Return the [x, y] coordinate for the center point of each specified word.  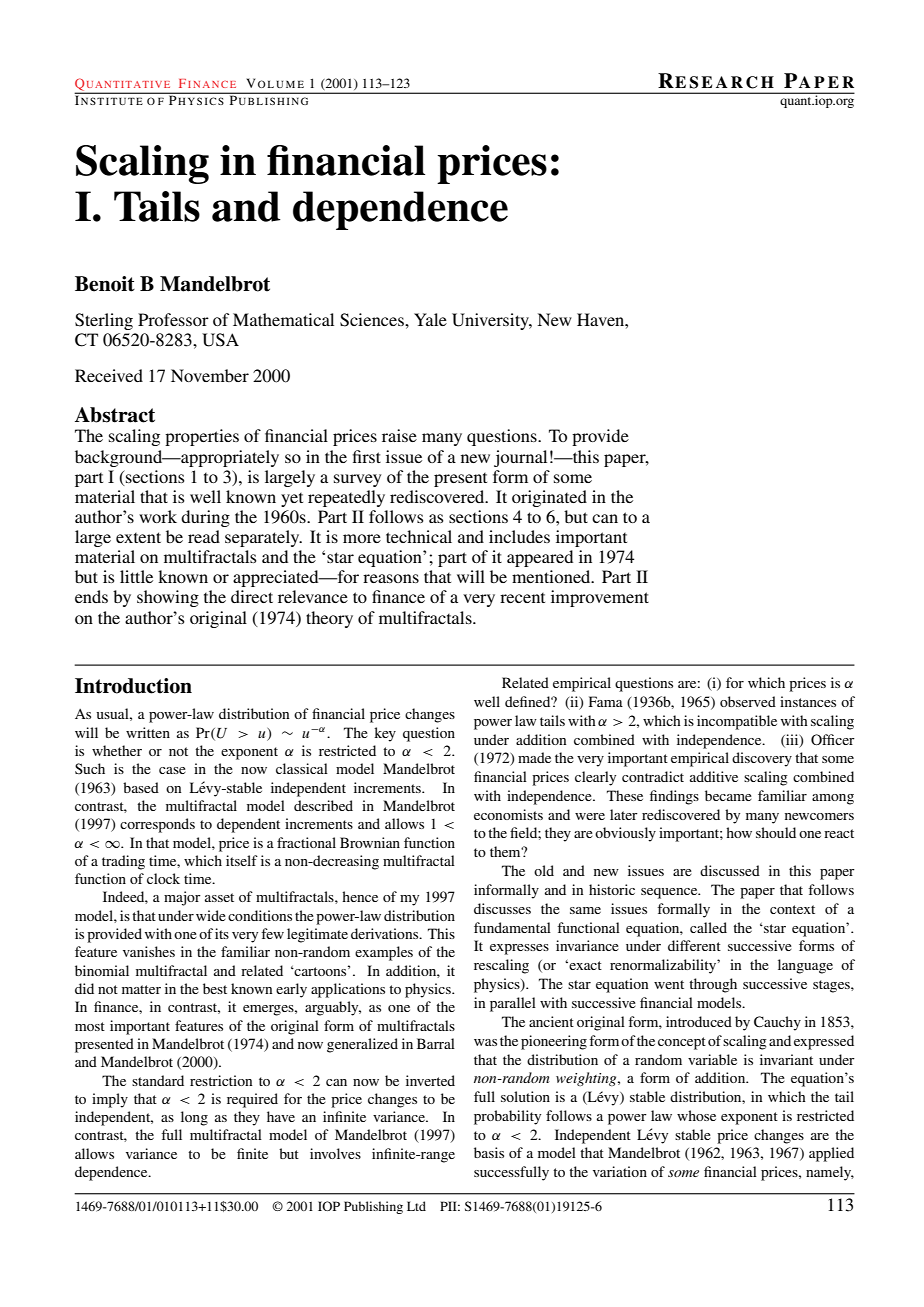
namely [830, 1173]
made [534, 757]
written [148, 732]
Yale [430, 319]
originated [549, 498]
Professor [173, 319]
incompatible [737, 722]
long [194, 1118]
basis [489, 1152]
